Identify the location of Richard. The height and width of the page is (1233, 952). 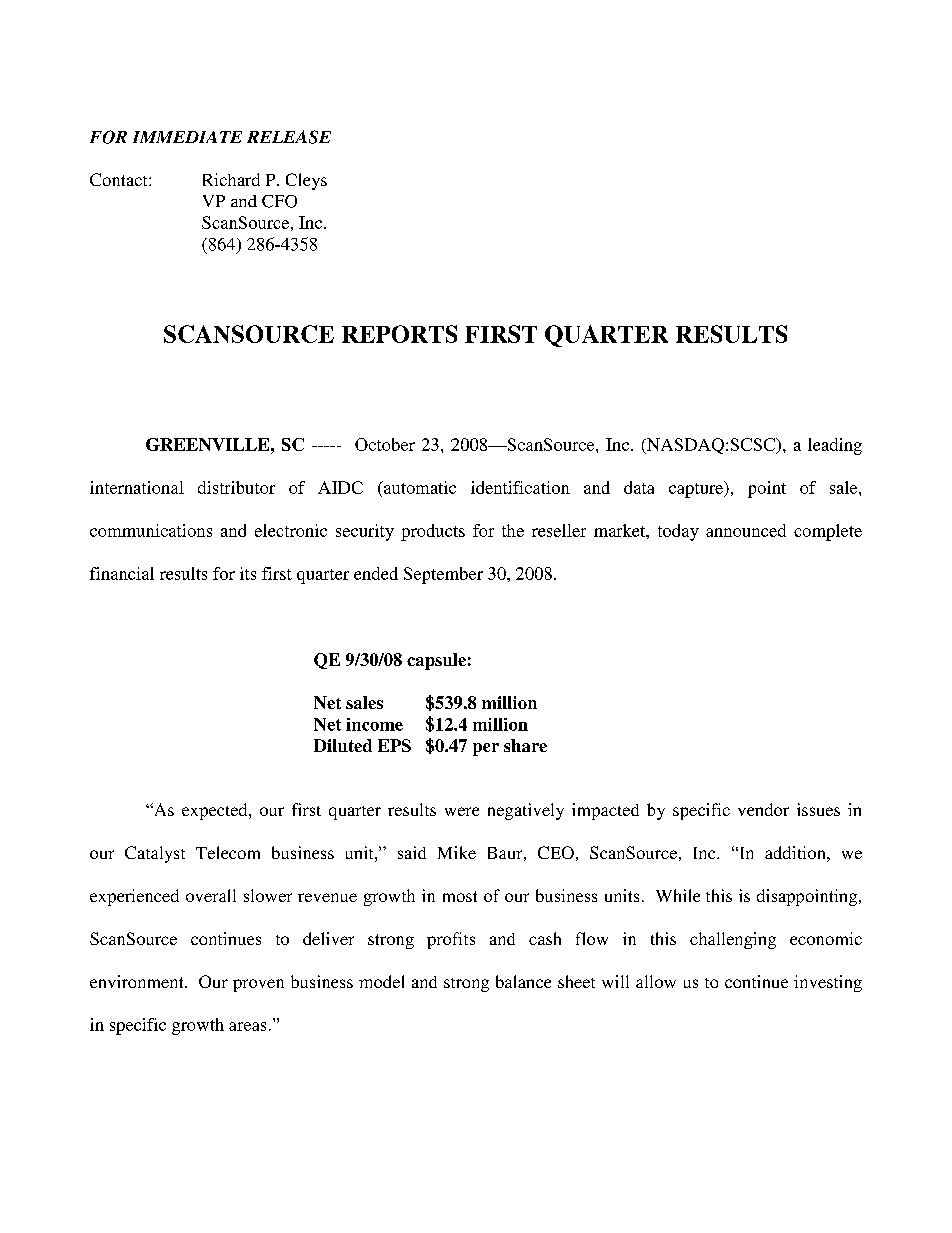
(231, 179).
